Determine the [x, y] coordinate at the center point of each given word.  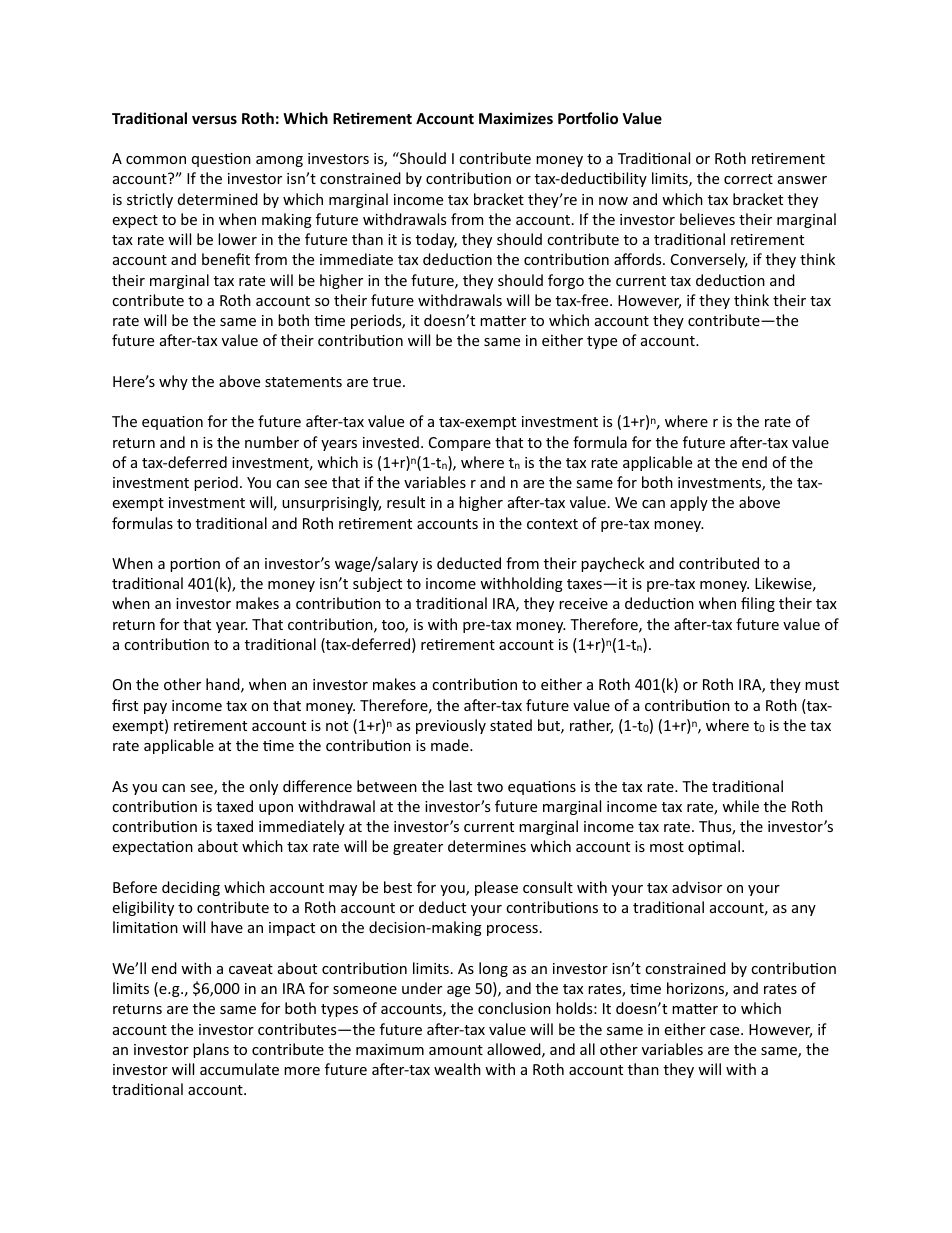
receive [583, 603]
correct [748, 179]
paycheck [613, 564]
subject [377, 584]
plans [211, 1050]
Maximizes [516, 118]
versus [214, 120]
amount [456, 1050]
